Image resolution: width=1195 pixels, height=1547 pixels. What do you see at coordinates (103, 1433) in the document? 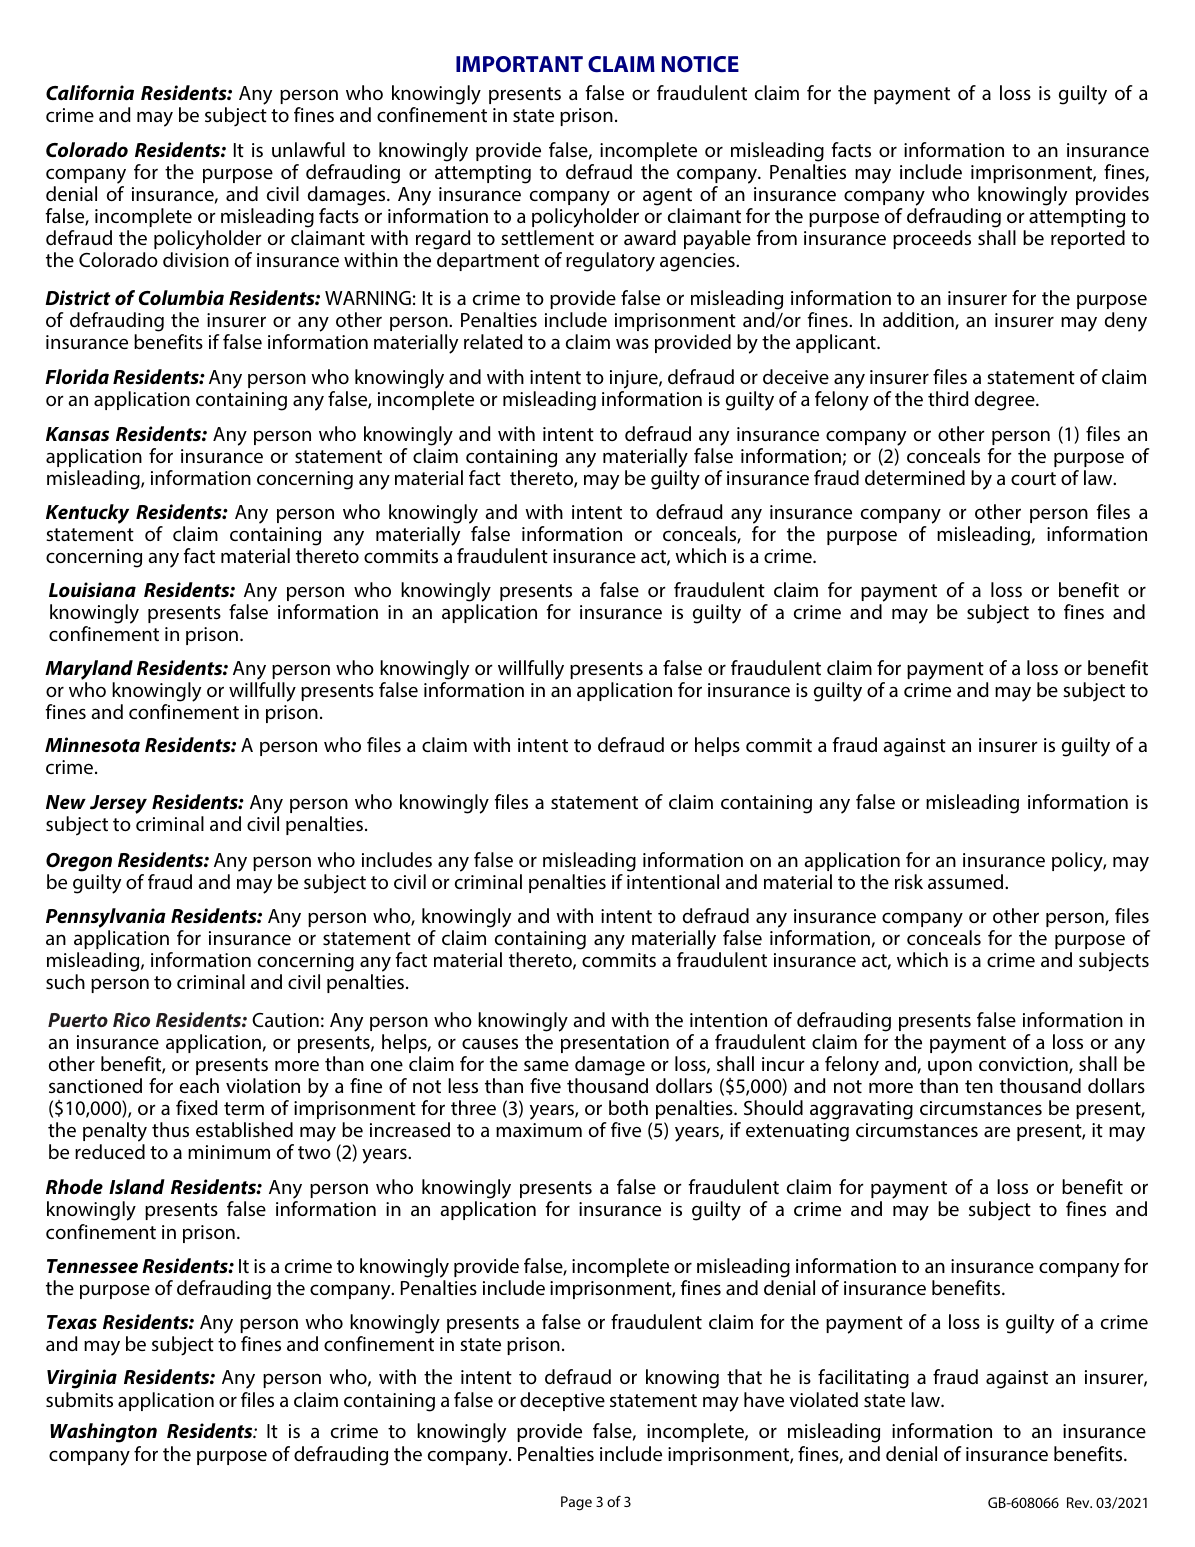
I see `Washington` at bounding box center [103, 1433].
